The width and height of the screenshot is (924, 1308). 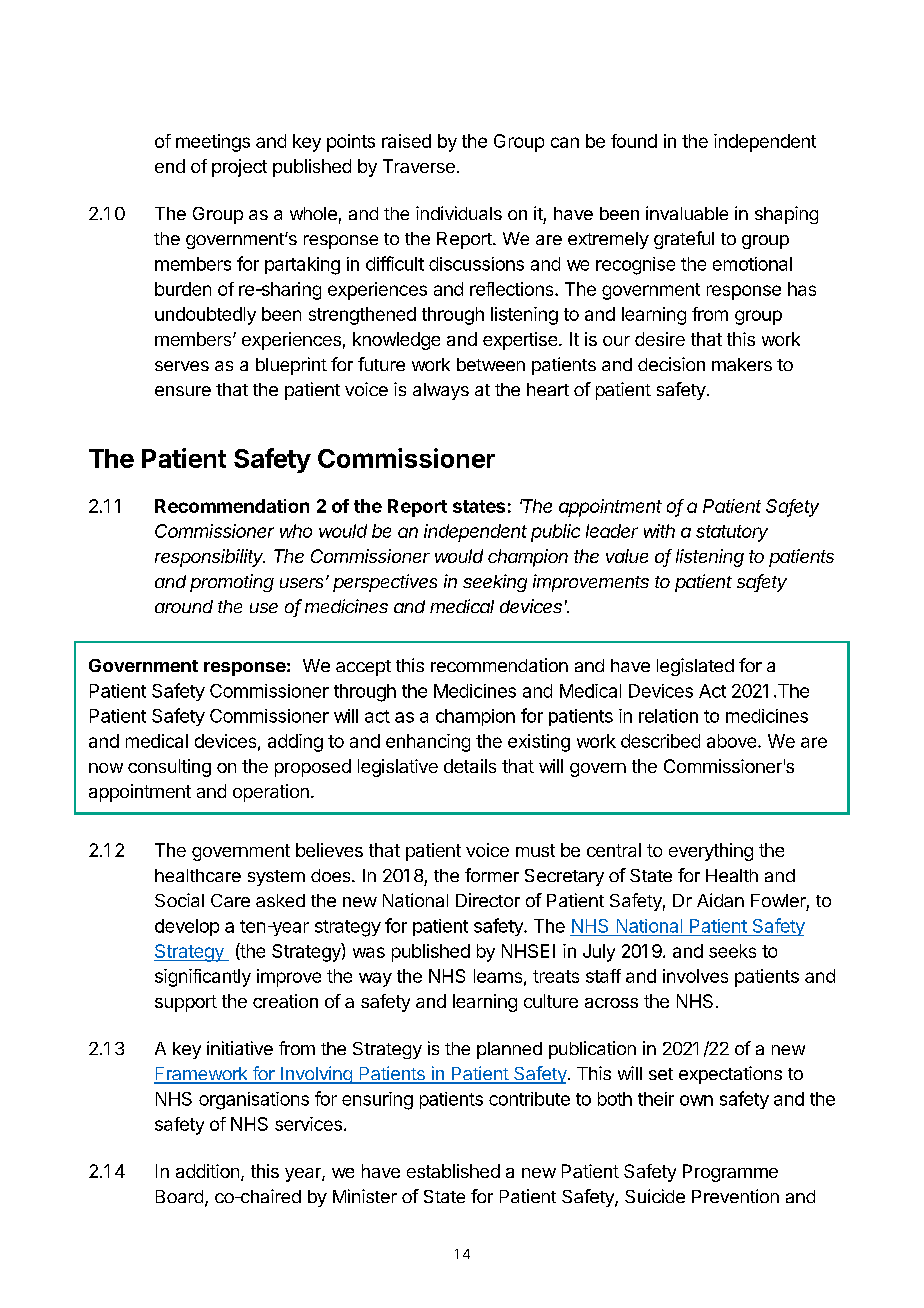 What do you see at coordinates (687, 213) in the screenshot?
I see `invaluable` at bounding box center [687, 213].
